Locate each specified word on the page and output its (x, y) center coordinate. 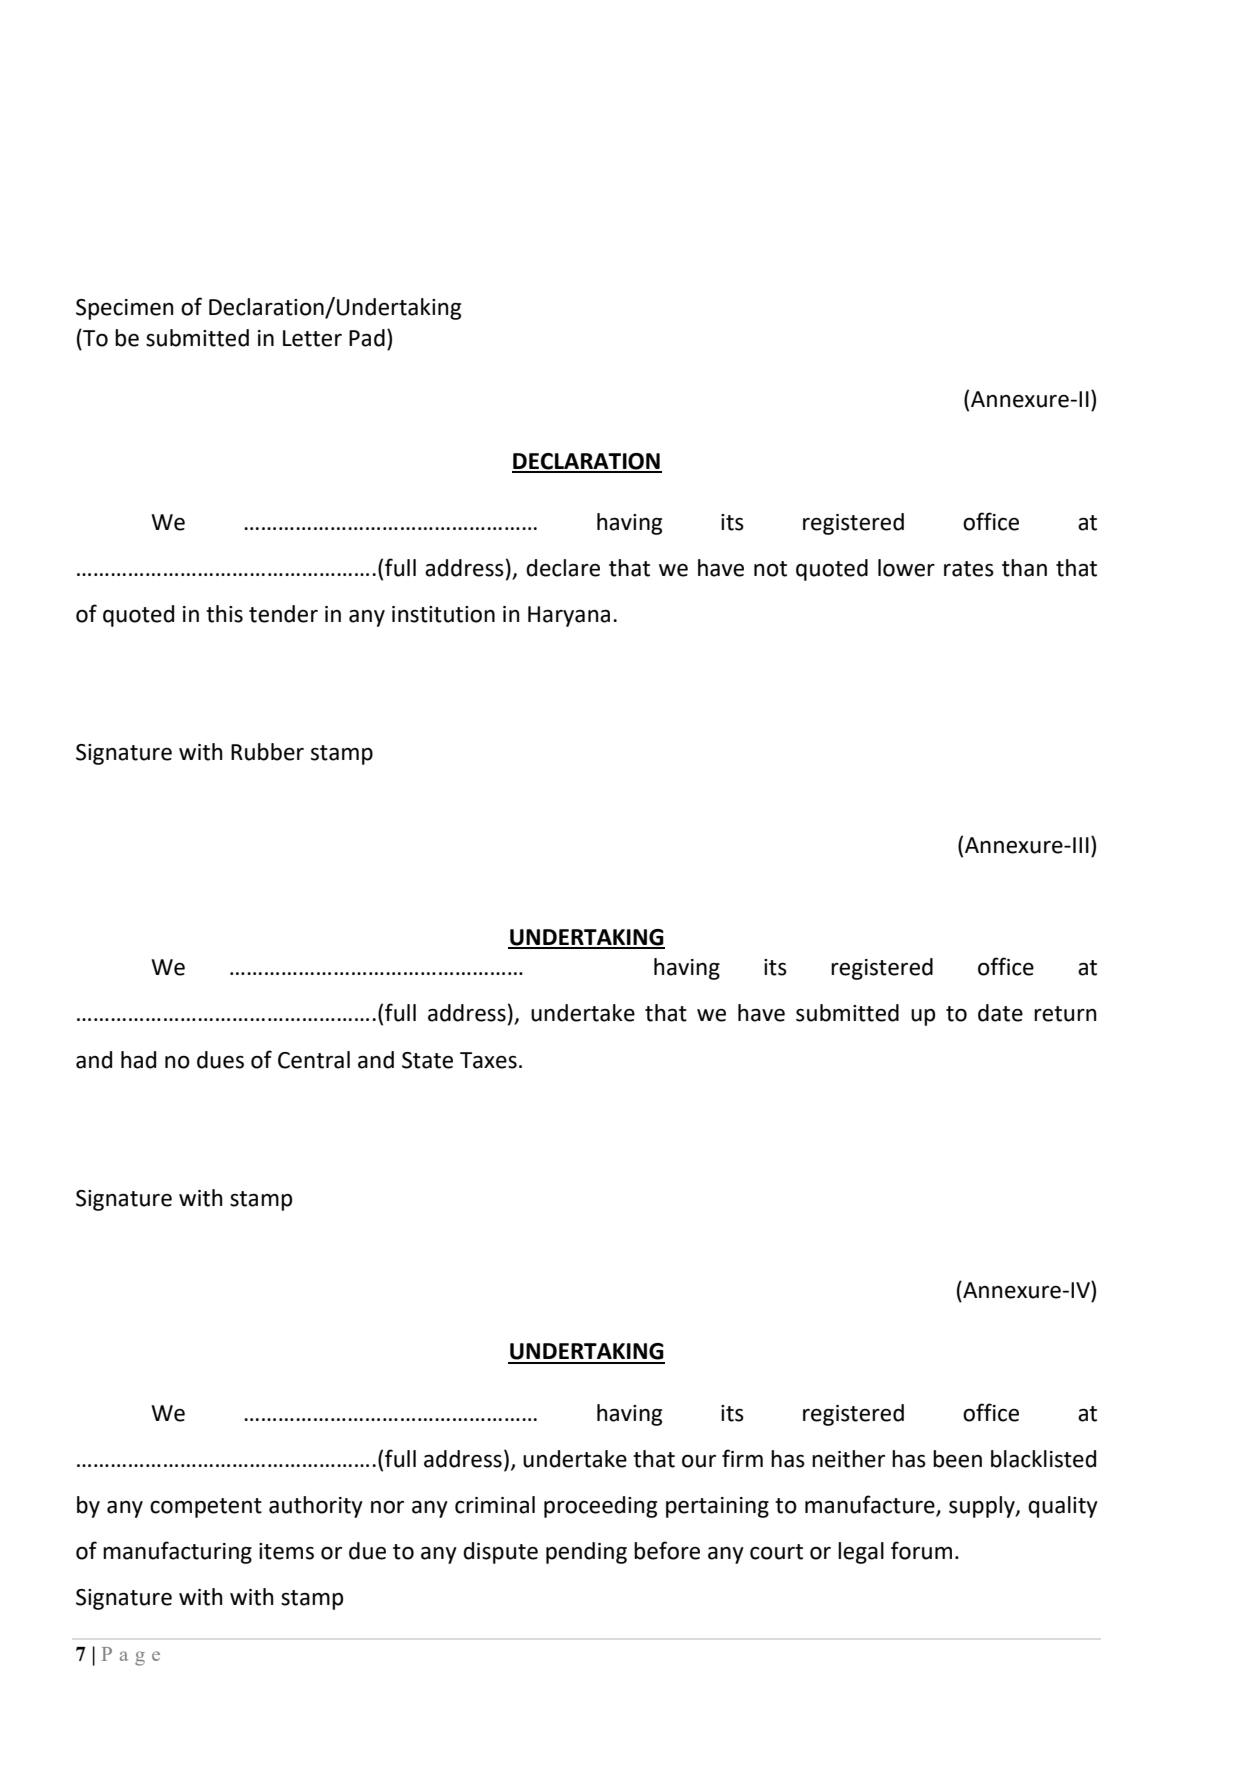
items (286, 1551)
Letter (312, 338)
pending (586, 1553)
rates (969, 569)
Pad (367, 338)
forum (921, 1550)
